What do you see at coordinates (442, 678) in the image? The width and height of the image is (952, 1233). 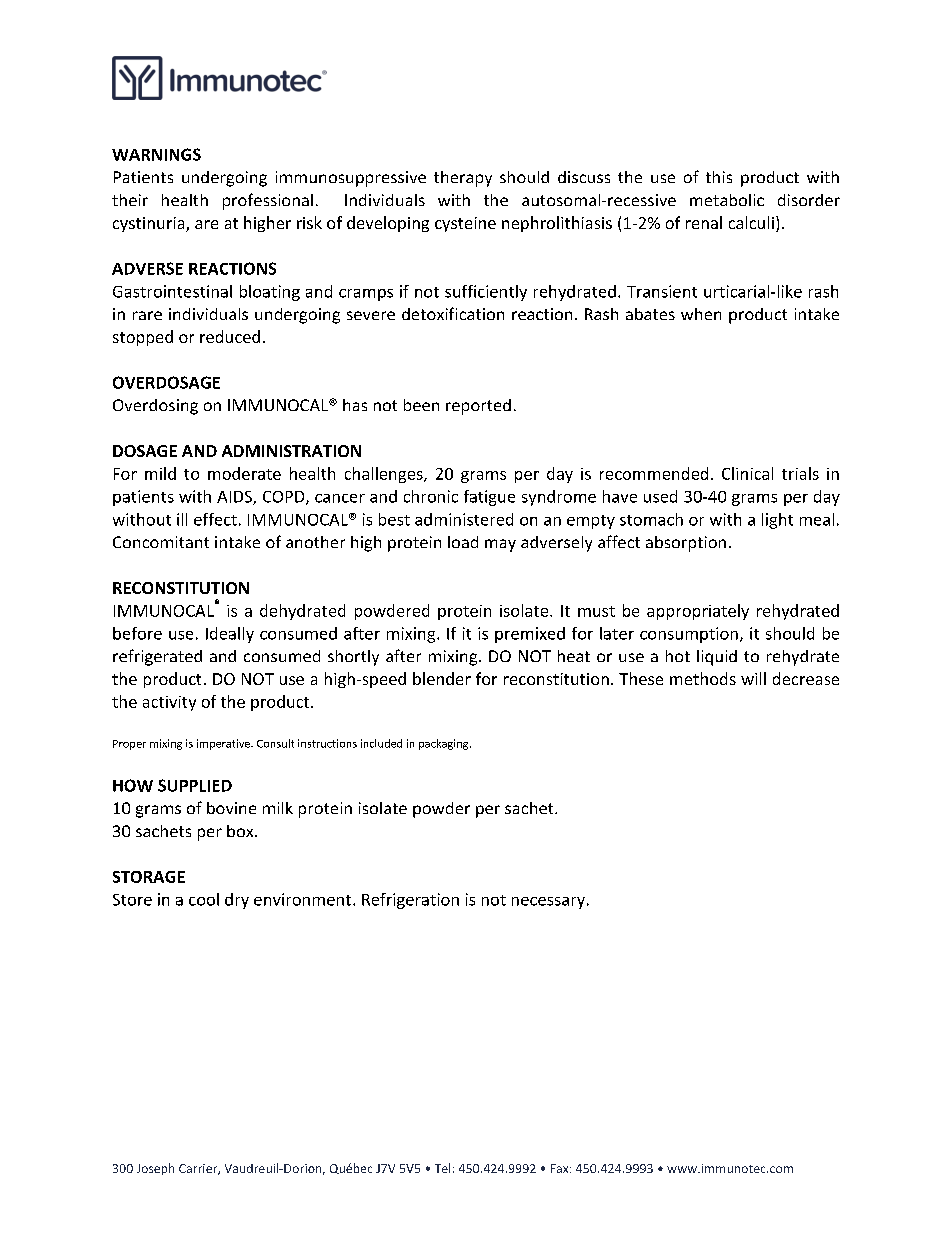 I see `blender` at bounding box center [442, 678].
